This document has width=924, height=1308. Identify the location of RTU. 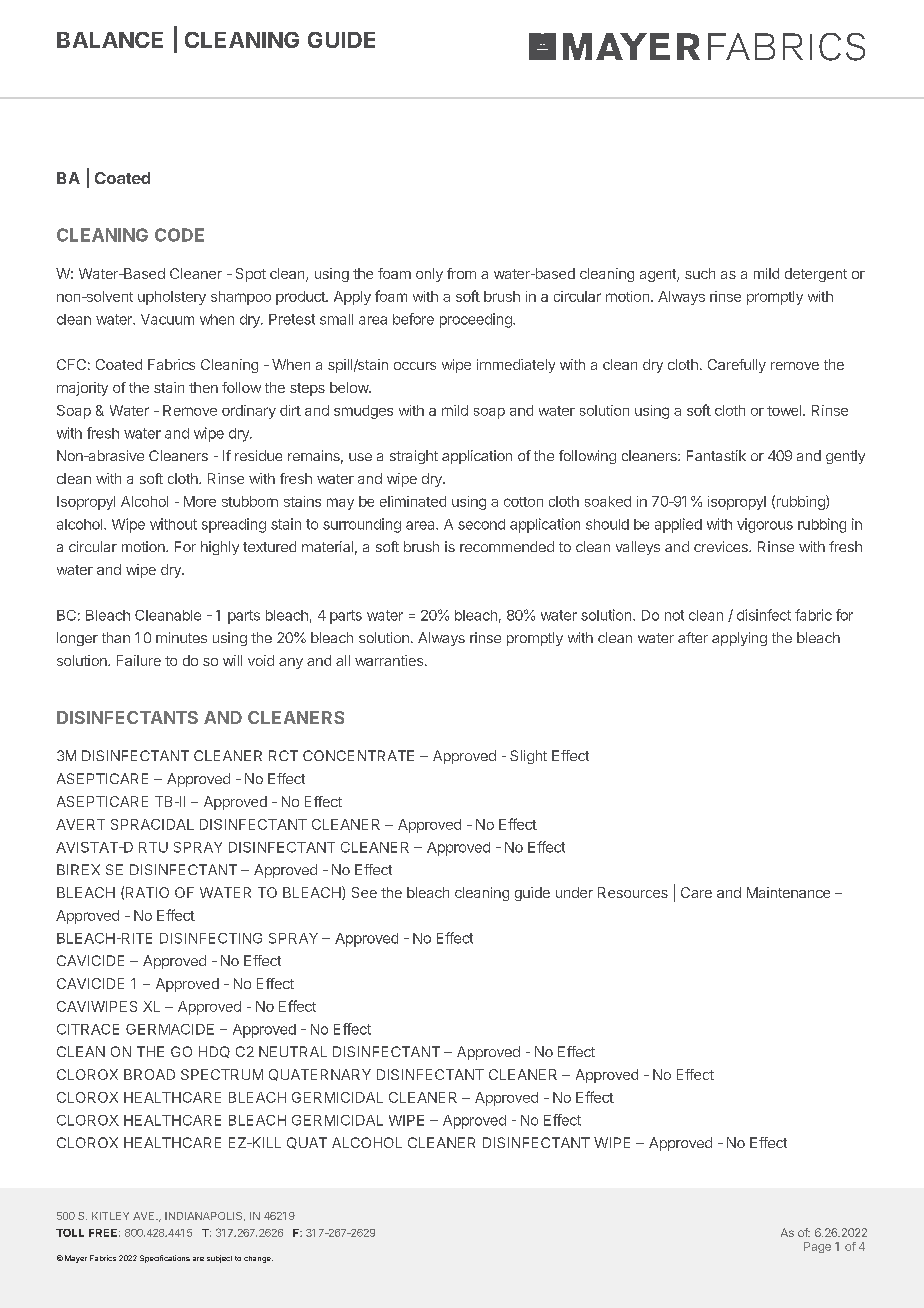
(153, 847).
